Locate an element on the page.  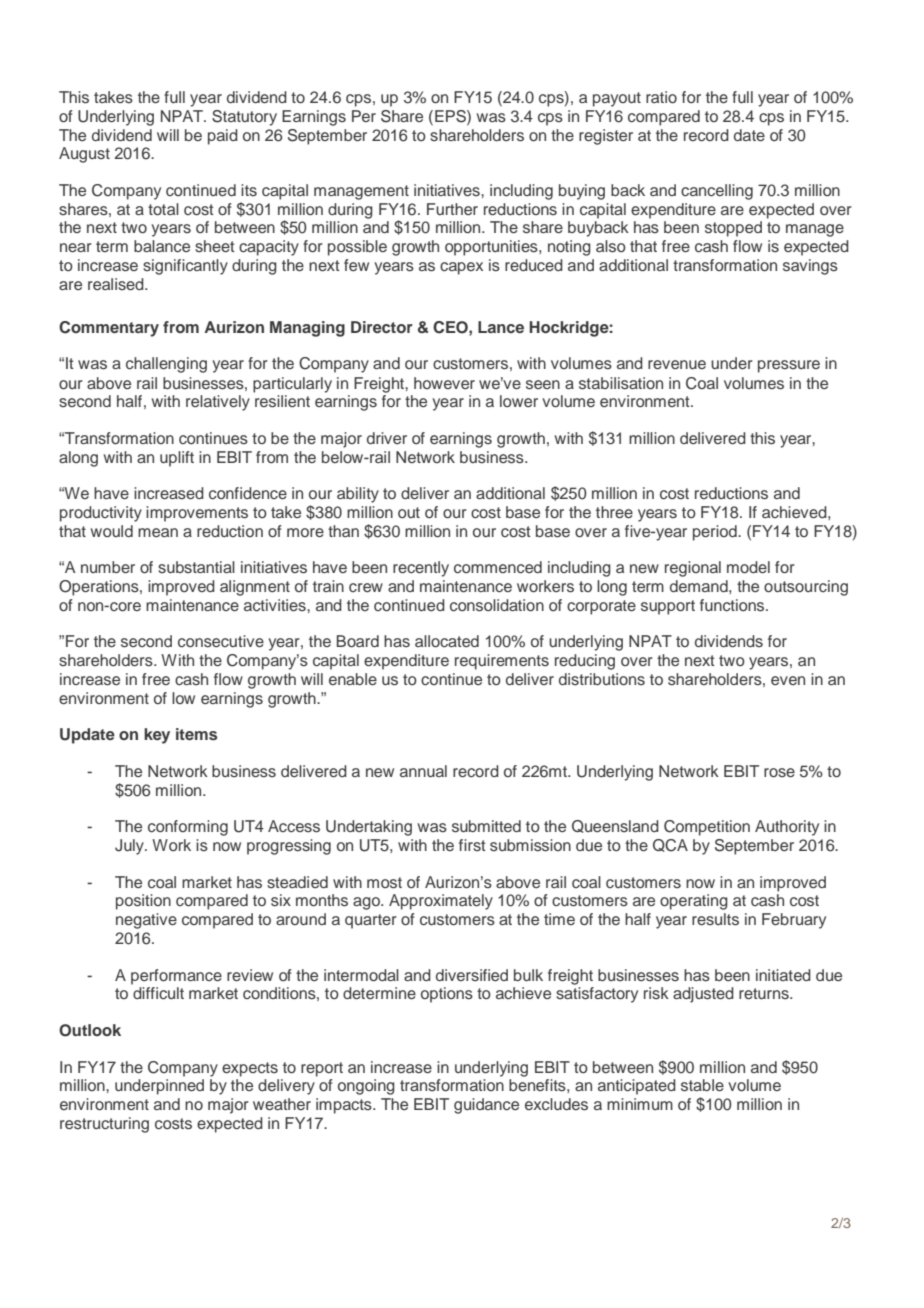
restructuring is located at coordinates (104, 1125).
